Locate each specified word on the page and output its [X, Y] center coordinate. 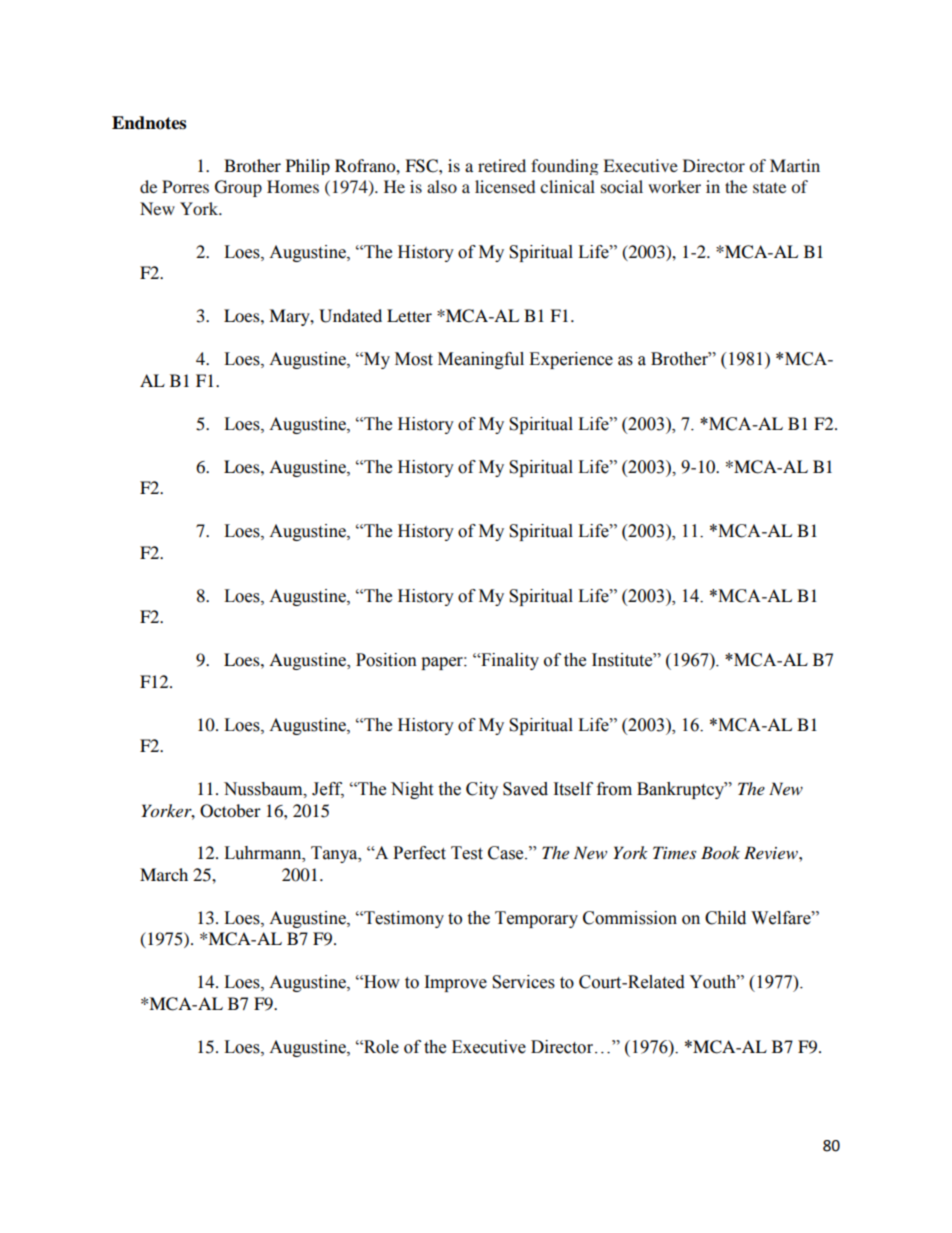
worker [674, 186]
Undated [350, 316]
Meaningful [481, 360]
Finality [509, 661]
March [164, 874]
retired [502, 165]
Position [386, 660]
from [614, 789]
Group [238, 188]
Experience [571, 360]
